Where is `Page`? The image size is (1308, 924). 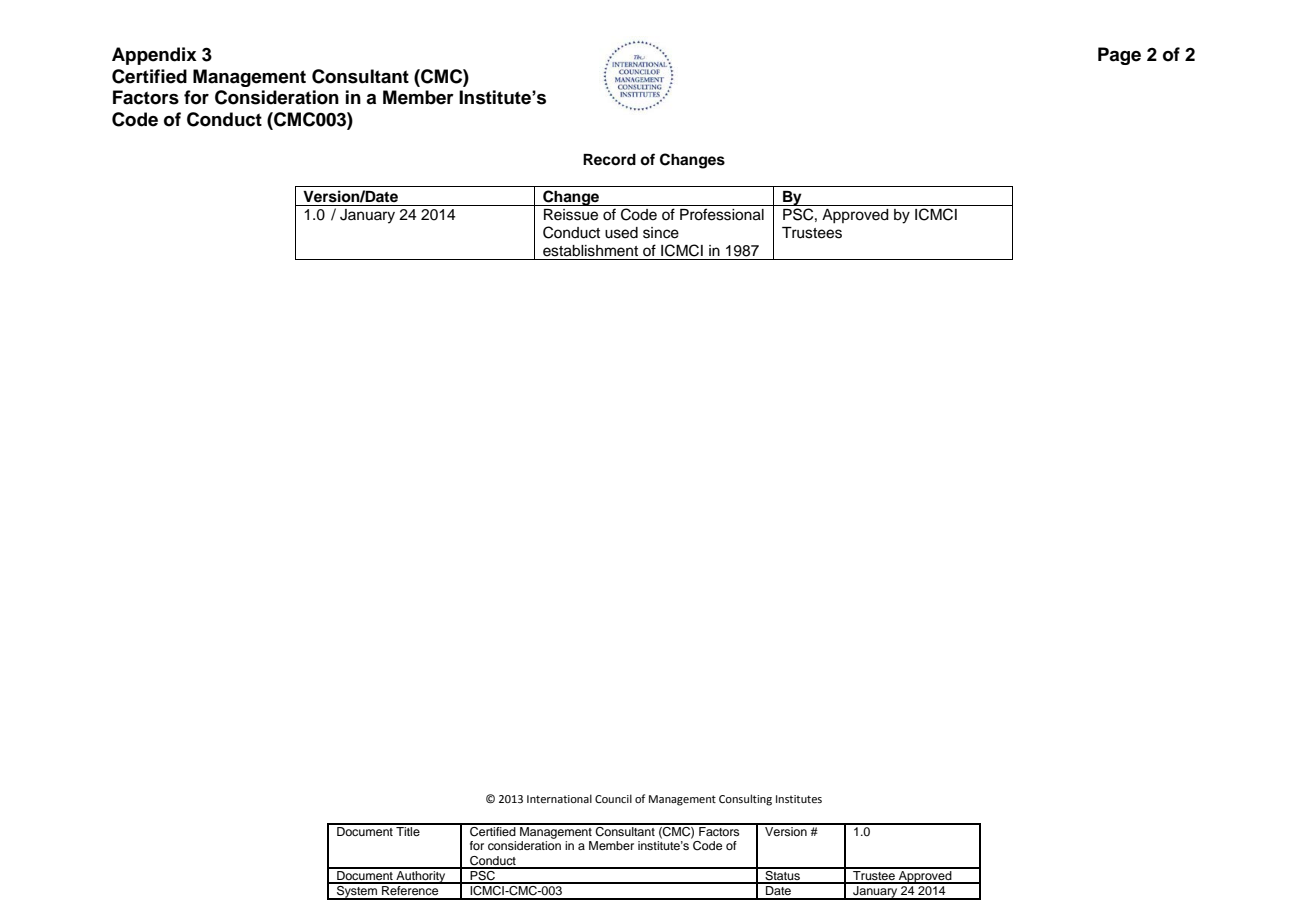
Page is located at coordinates (1119, 56).
